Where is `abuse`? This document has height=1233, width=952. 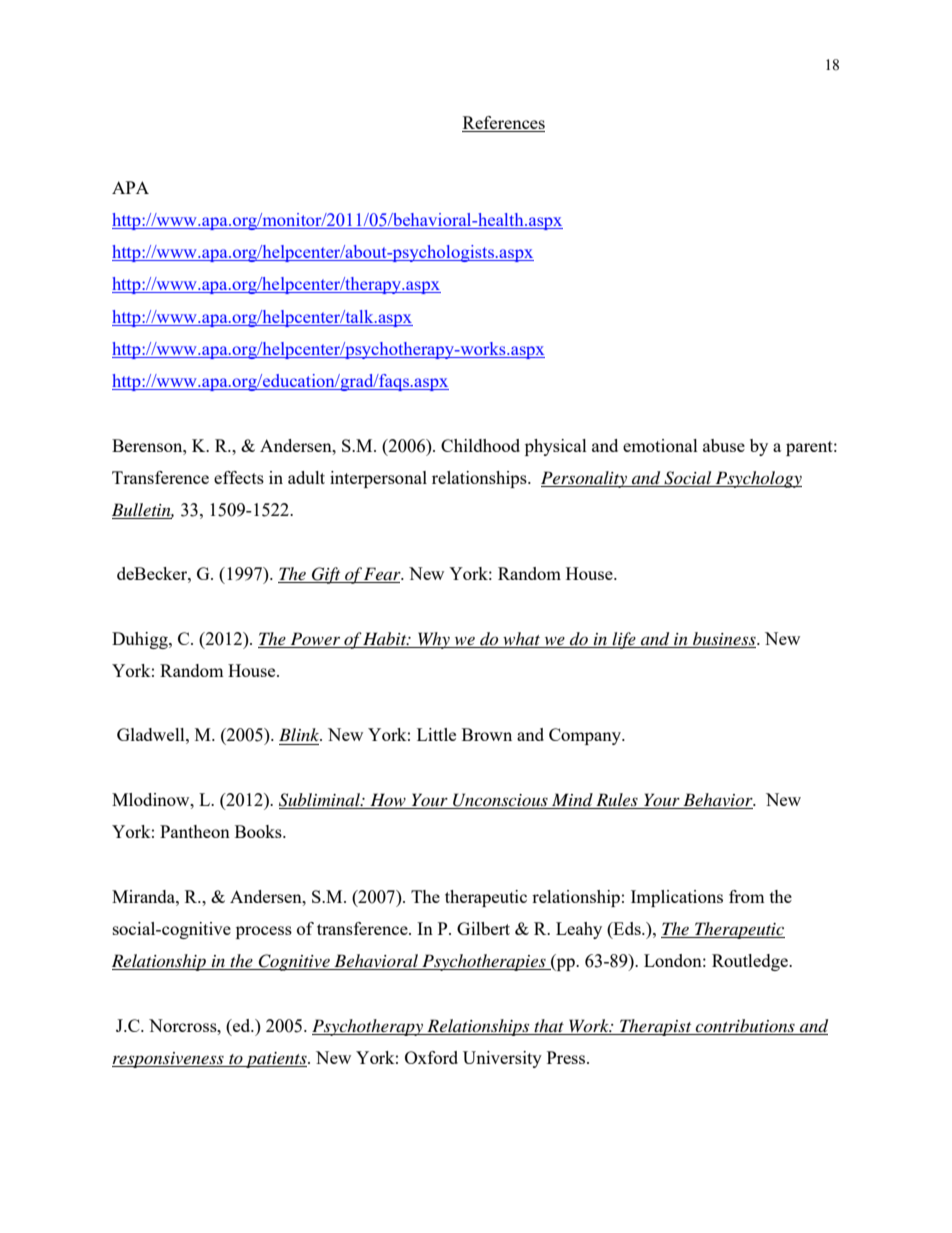
abuse is located at coordinates (724, 445).
